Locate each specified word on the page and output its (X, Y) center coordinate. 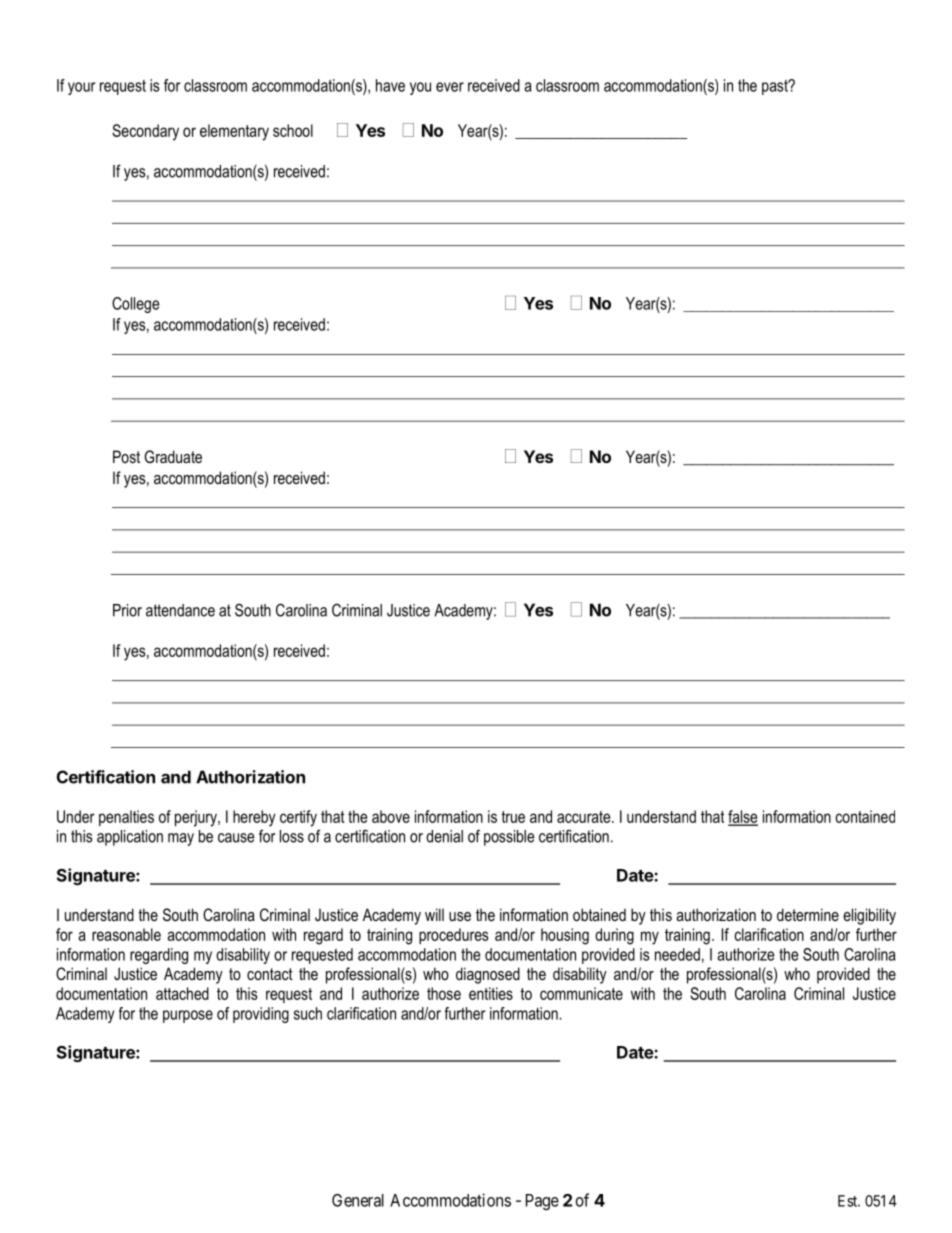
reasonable (126, 934)
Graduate (173, 456)
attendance (180, 610)
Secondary (145, 132)
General (358, 1200)
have (390, 85)
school (293, 130)
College (135, 305)
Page (542, 1202)
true (513, 817)
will (434, 914)
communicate (581, 993)
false (743, 817)
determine (808, 914)
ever (450, 87)
